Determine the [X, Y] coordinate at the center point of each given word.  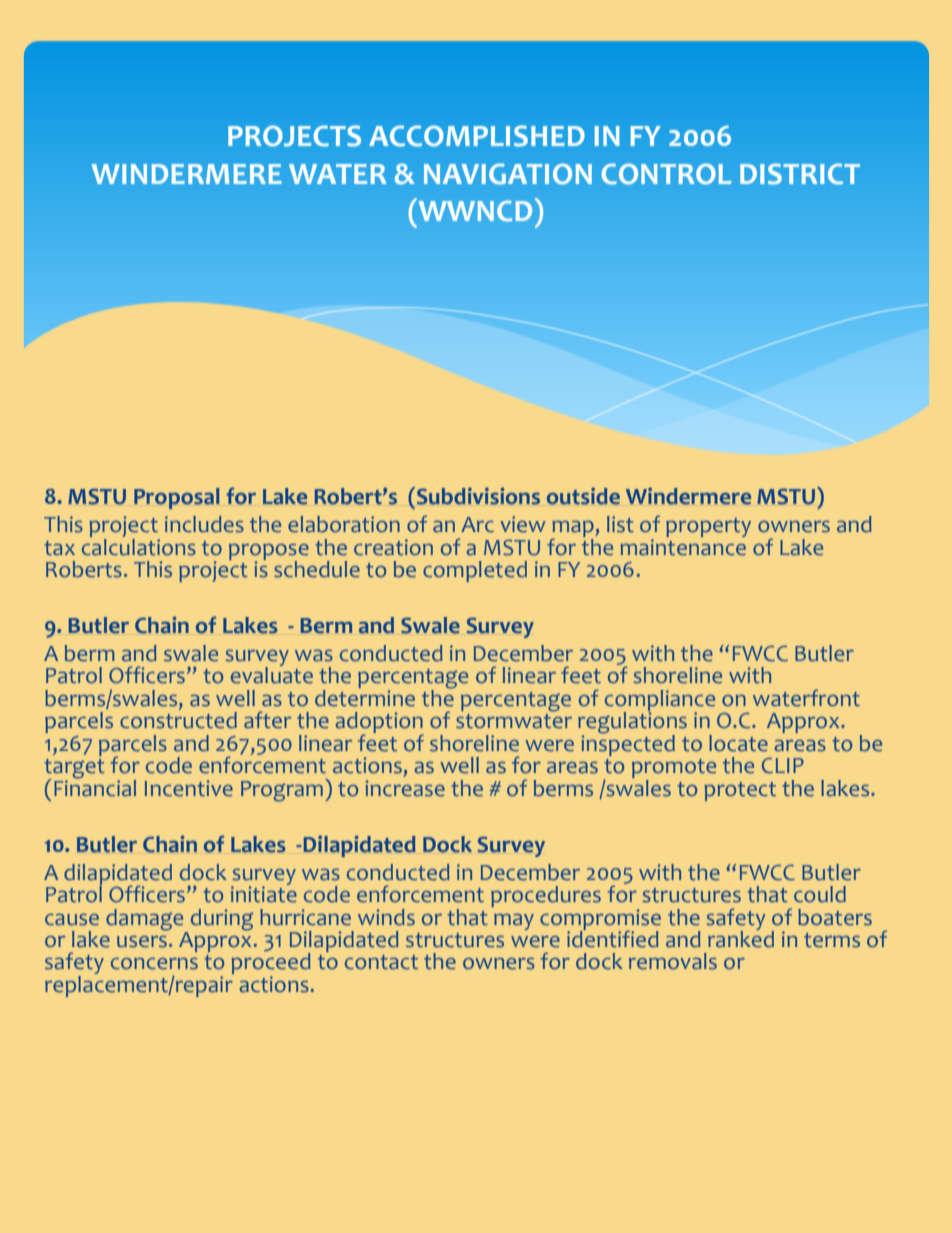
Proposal [177, 498]
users [142, 942]
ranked [741, 938]
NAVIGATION [508, 174]
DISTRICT [800, 174]
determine [365, 697]
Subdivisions [478, 496]
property [708, 527]
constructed [178, 720]
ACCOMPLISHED [477, 136]
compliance [660, 702]
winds [386, 917]
